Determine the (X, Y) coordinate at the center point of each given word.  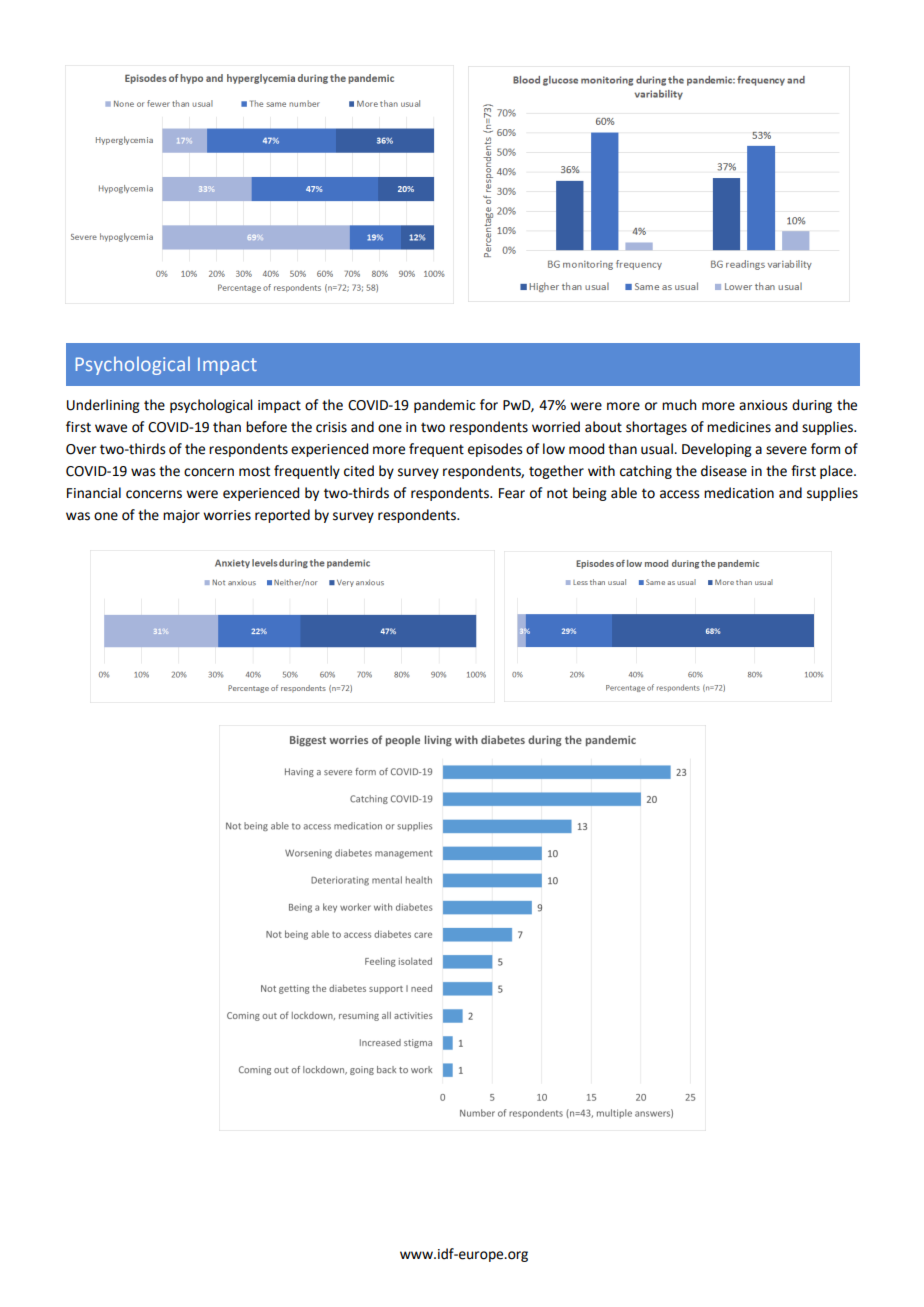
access (680, 494)
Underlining (103, 406)
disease (724, 471)
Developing (717, 450)
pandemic (444, 406)
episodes (495, 450)
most (254, 471)
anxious (763, 405)
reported (282, 516)
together (556, 472)
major (181, 516)
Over (81, 449)
